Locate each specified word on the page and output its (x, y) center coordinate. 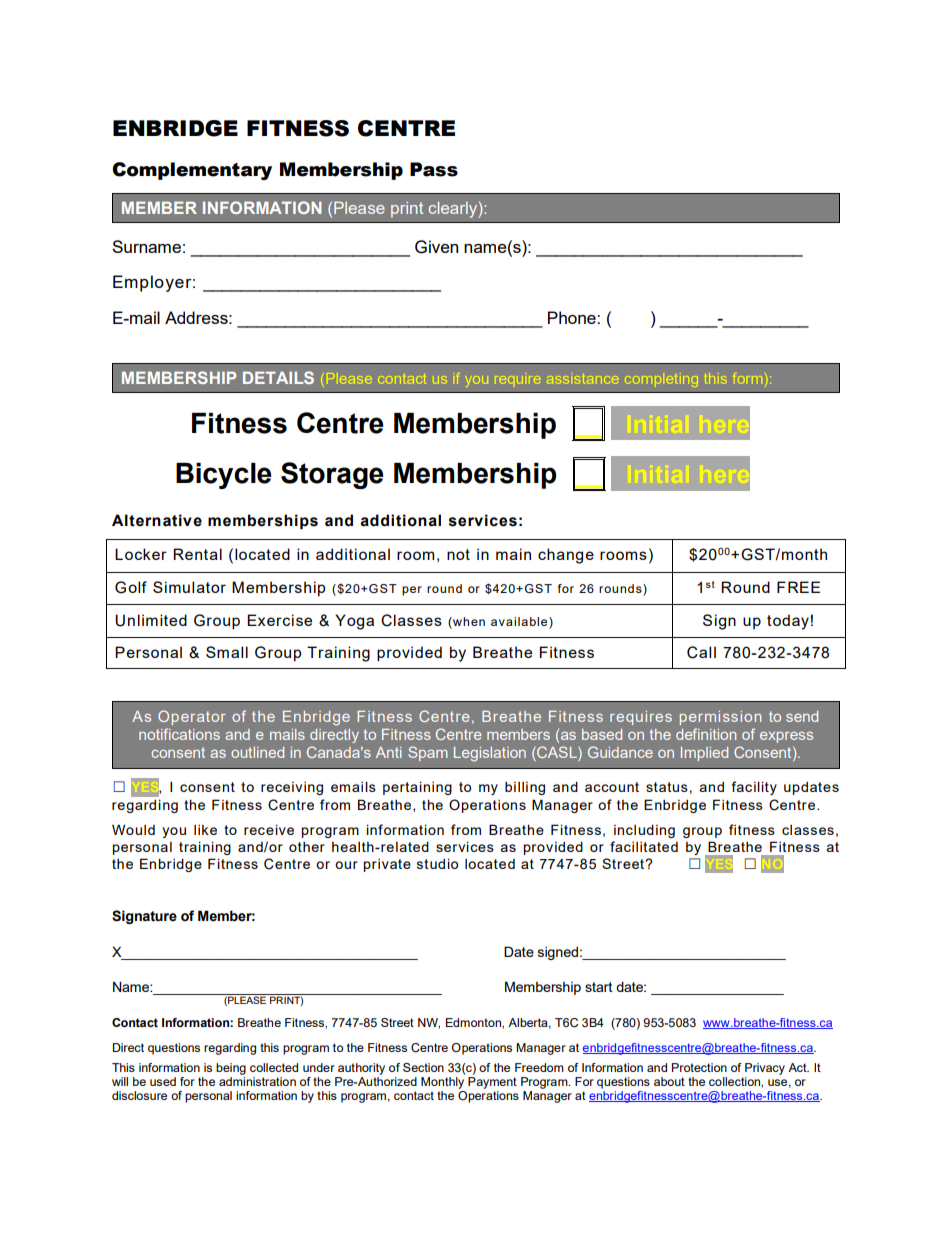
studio (437, 863)
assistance (583, 379)
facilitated (644, 846)
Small (227, 652)
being (231, 1069)
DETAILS (278, 377)
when (468, 621)
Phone (573, 317)
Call (701, 652)
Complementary (192, 171)
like (205, 830)
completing (661, 380)
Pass (434, 169)
